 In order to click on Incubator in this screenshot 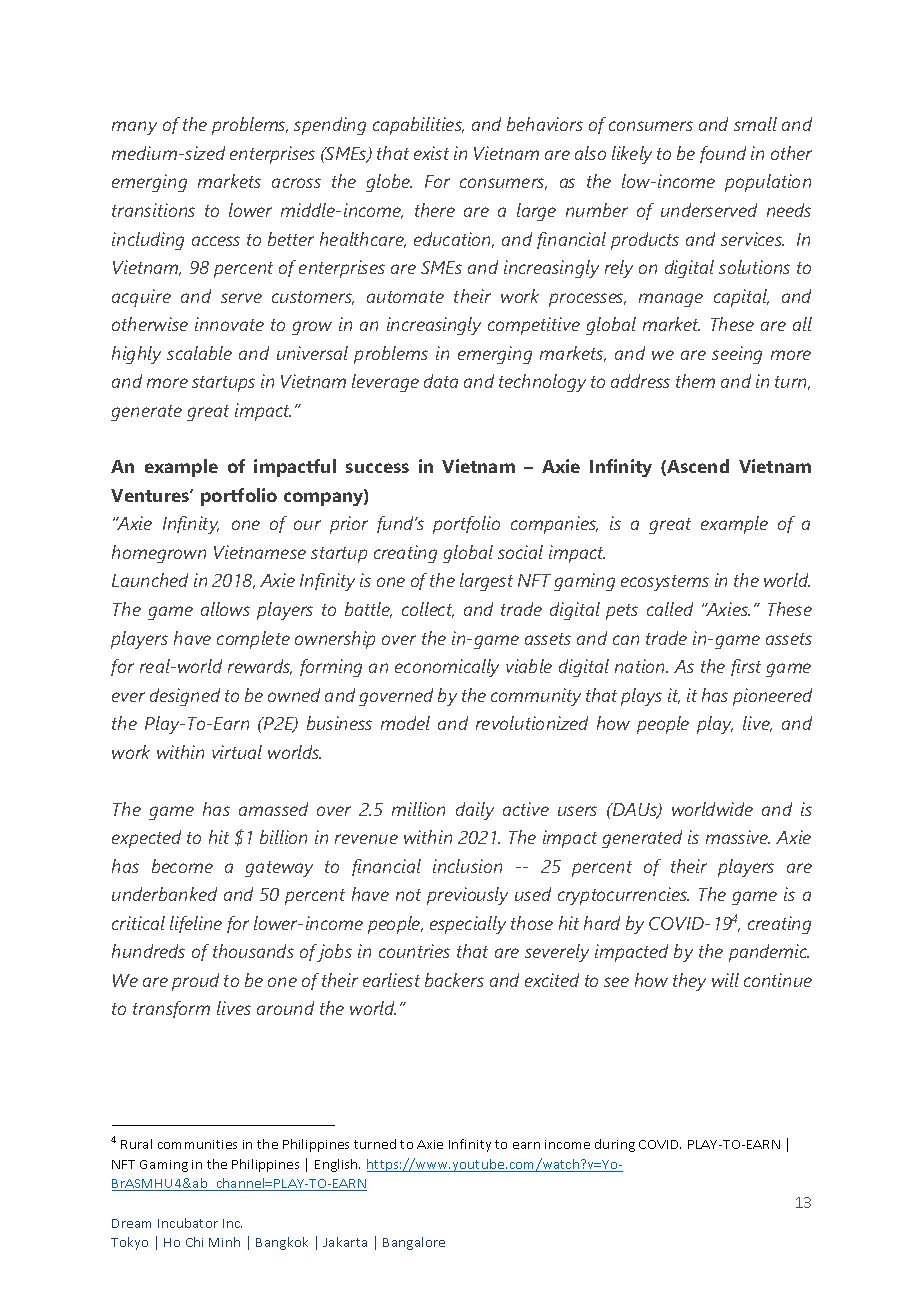, I will do `click(188, 1223)`.
